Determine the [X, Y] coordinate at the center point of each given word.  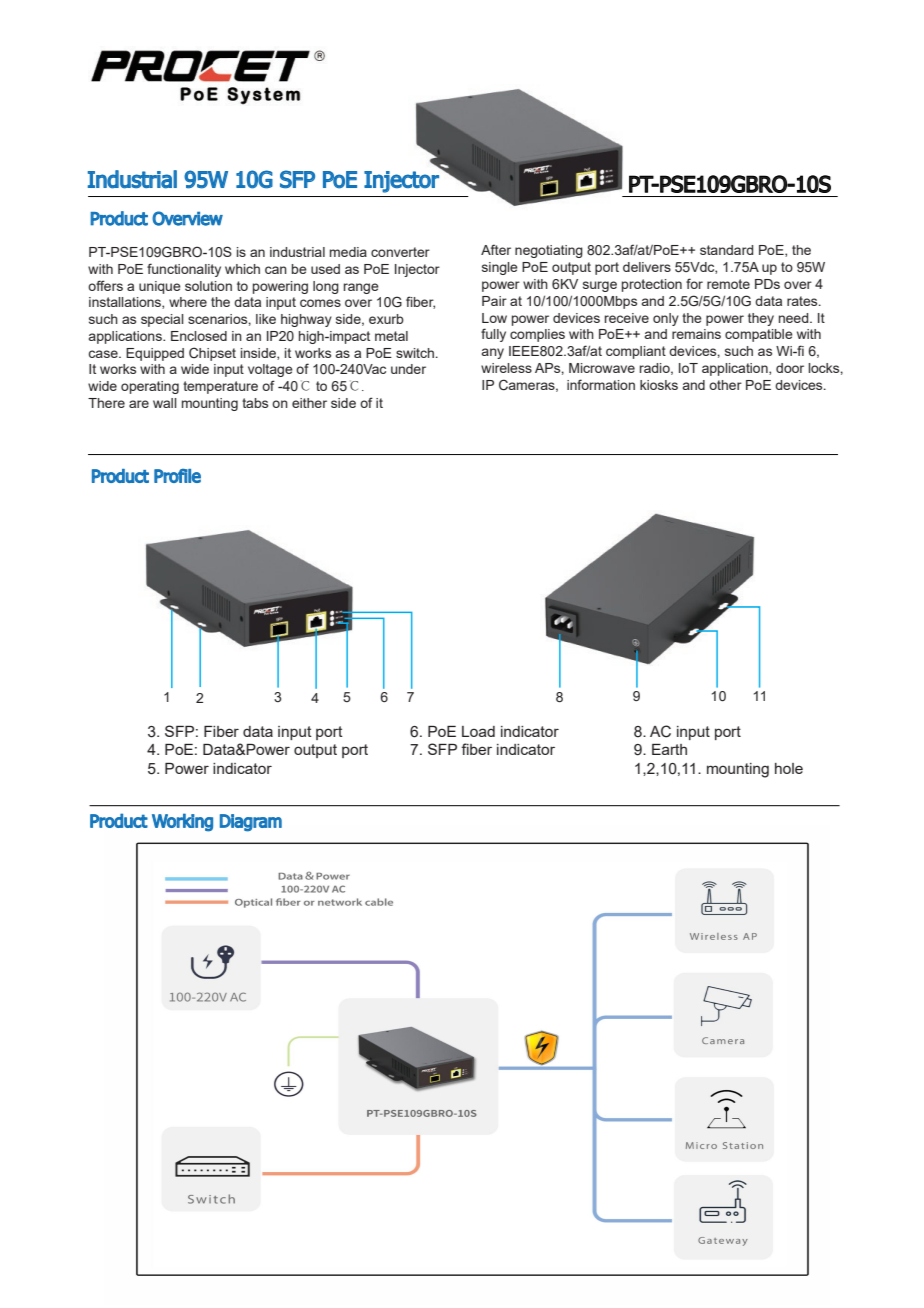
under [408, 369]
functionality [184, 270]
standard [726, 250]
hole [789, 768]
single [500, 268]
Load [478, 731]
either [309, 403]
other [725, 385]
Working [182, 822]
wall [165, 403]
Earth [669, 749]
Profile [177, 476]
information [601, 384]
